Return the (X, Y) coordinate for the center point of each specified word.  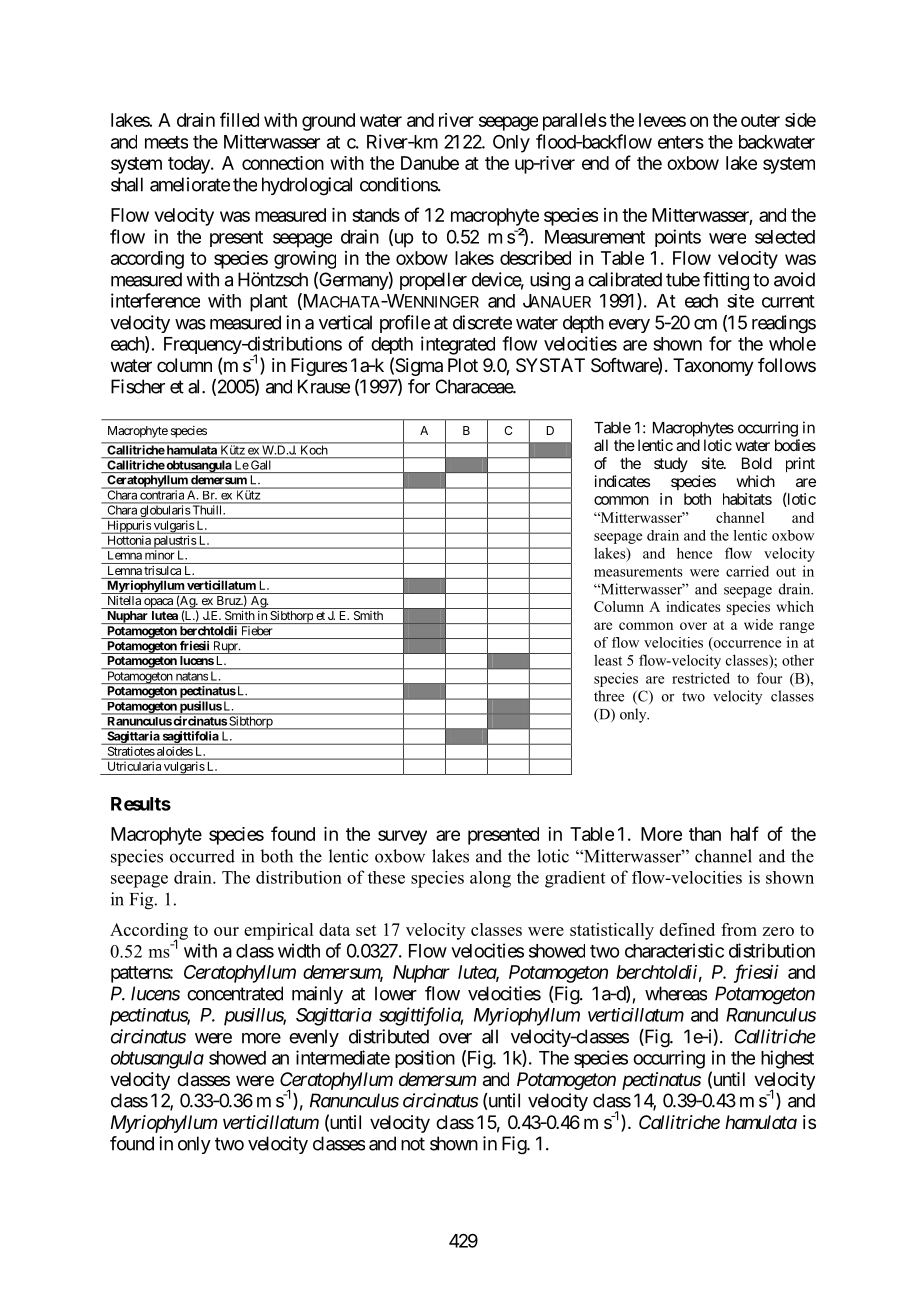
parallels (575, 122)
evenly (314, 1038)
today (190, 165)
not (413, 1144)
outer (760, 120)
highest (787, 1059)
